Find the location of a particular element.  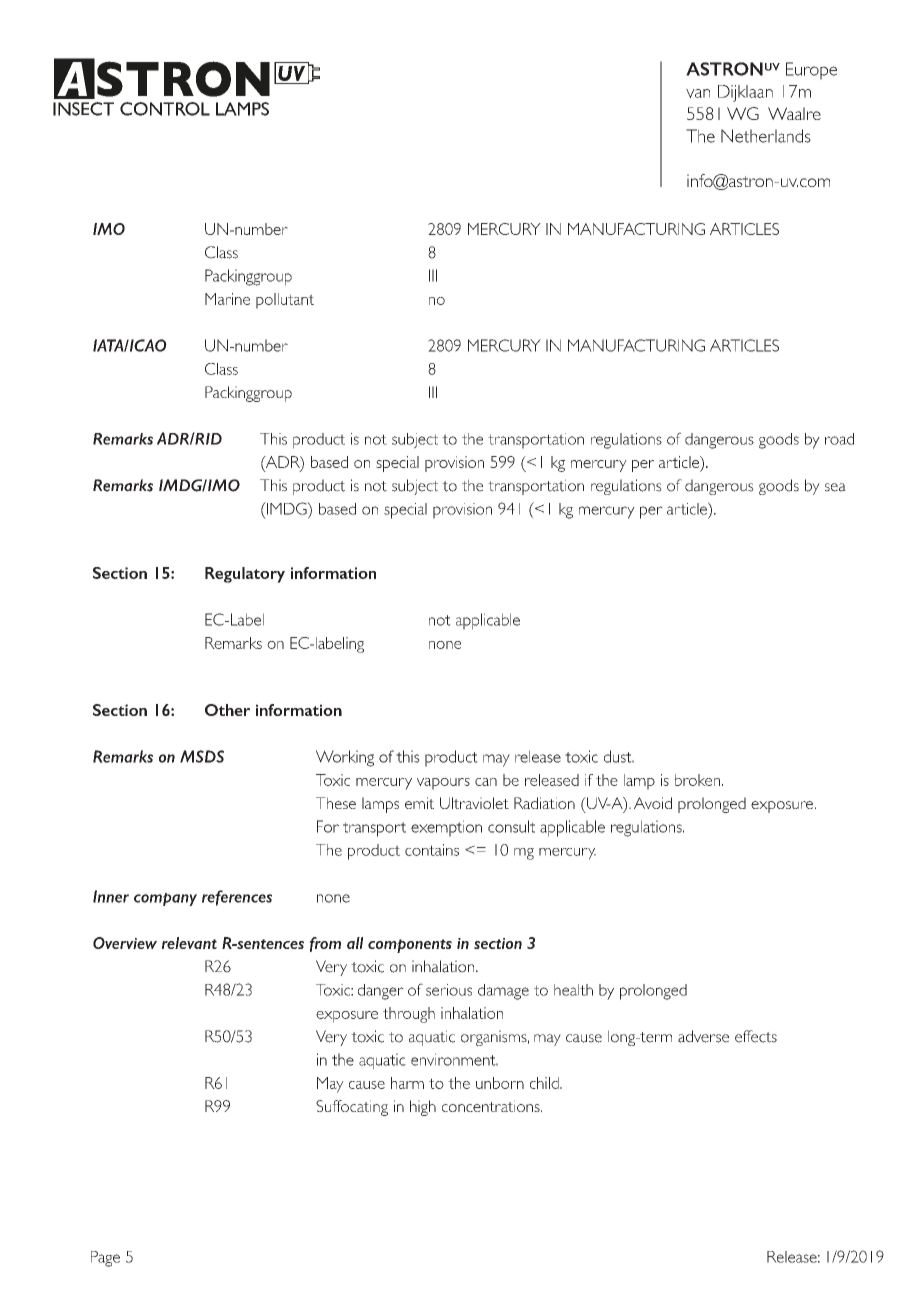

concentrations is located at coordinates (492, 1106).
